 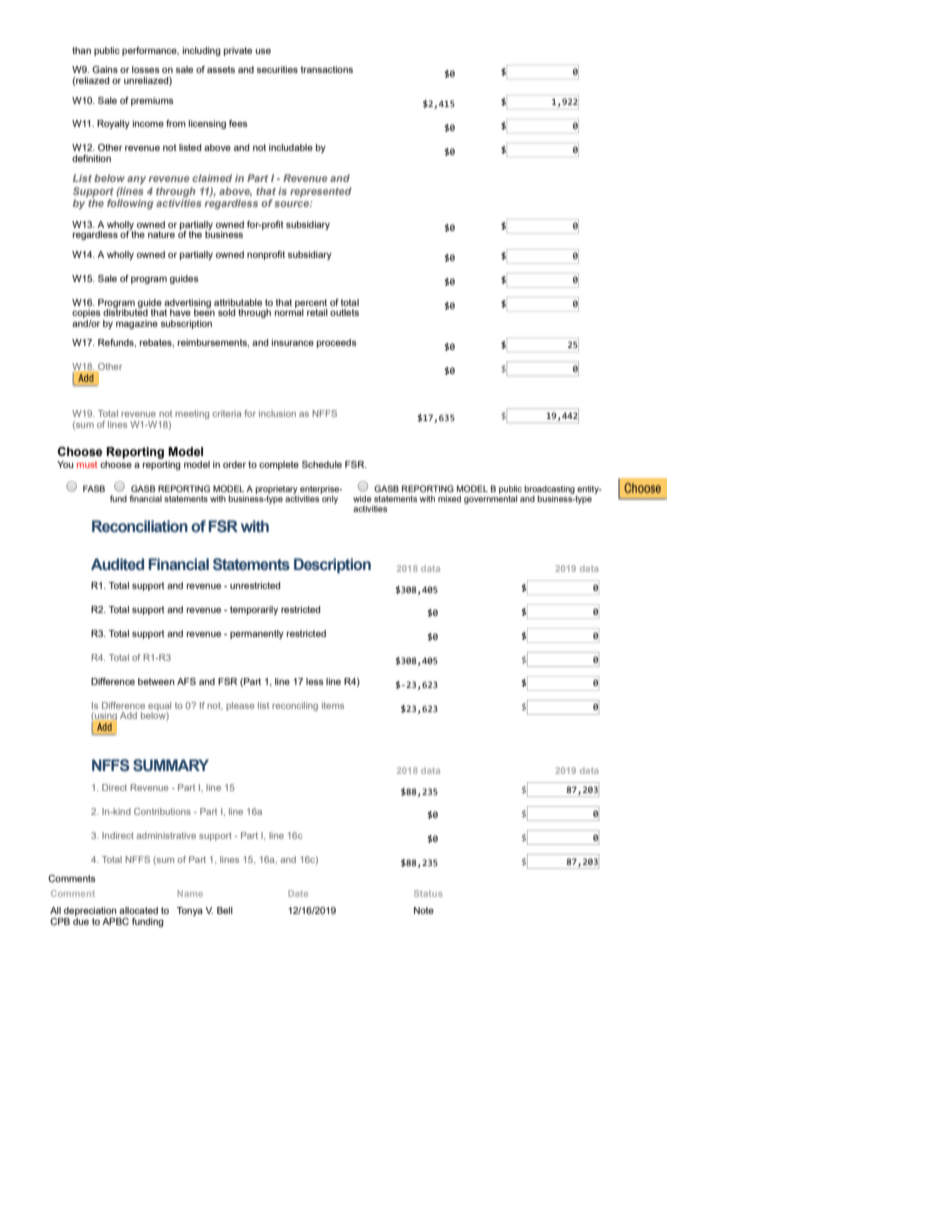 I want to click on permanently, so click(x=257, y=634).
